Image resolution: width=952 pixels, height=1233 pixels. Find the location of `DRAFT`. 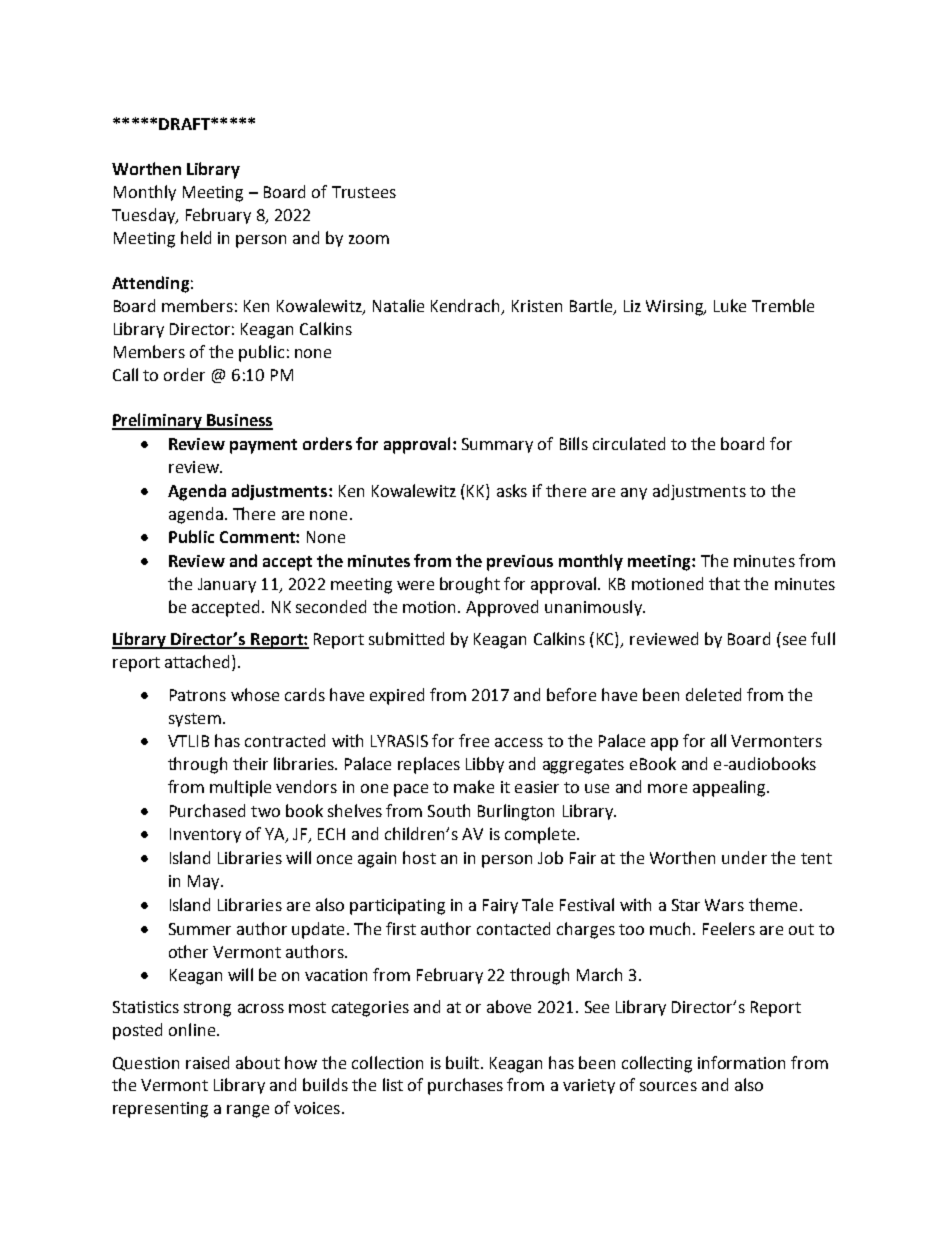

DRAFT is located at coordinates (185, 124).
